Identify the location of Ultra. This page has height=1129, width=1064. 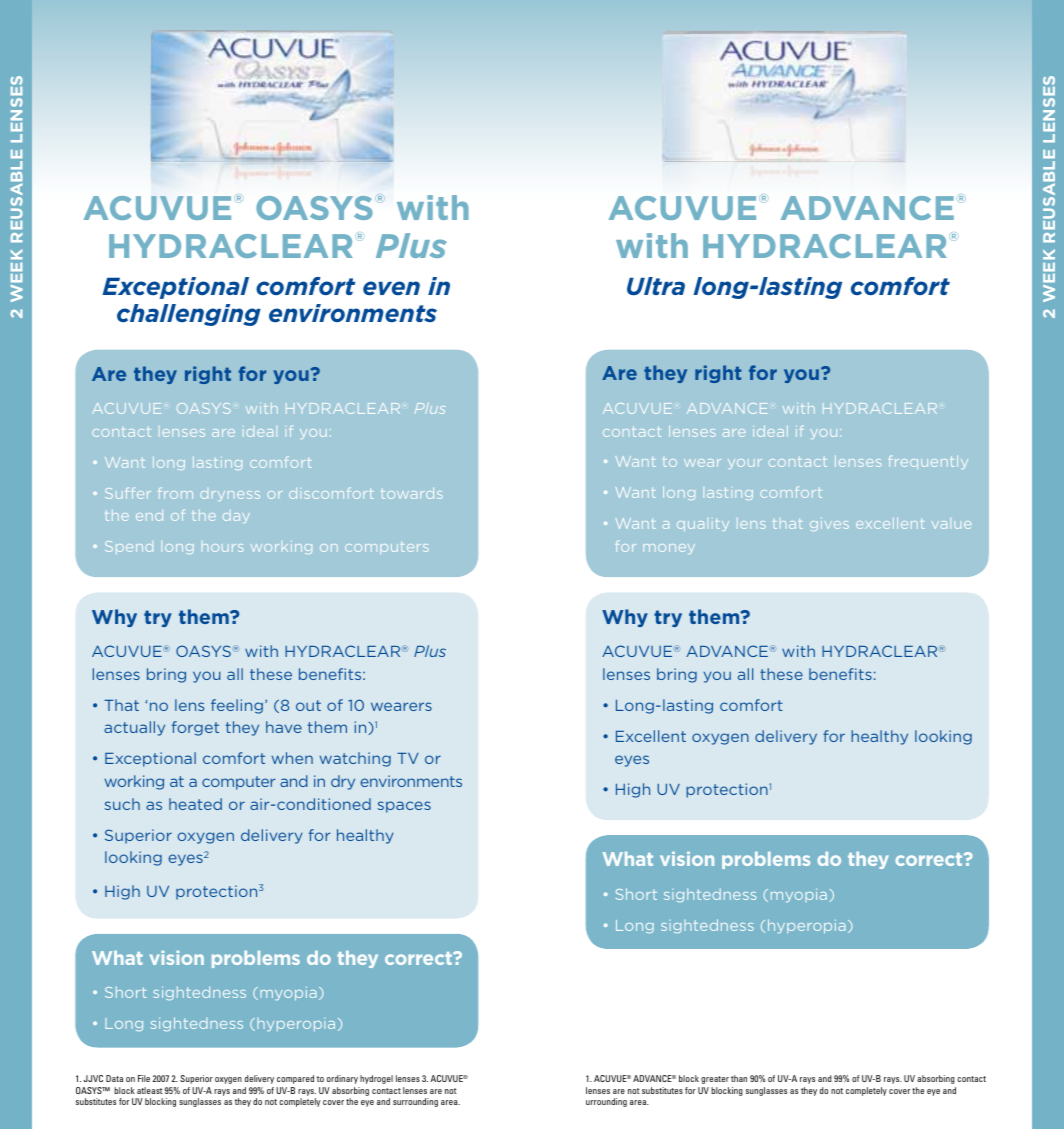
(656, 286).
